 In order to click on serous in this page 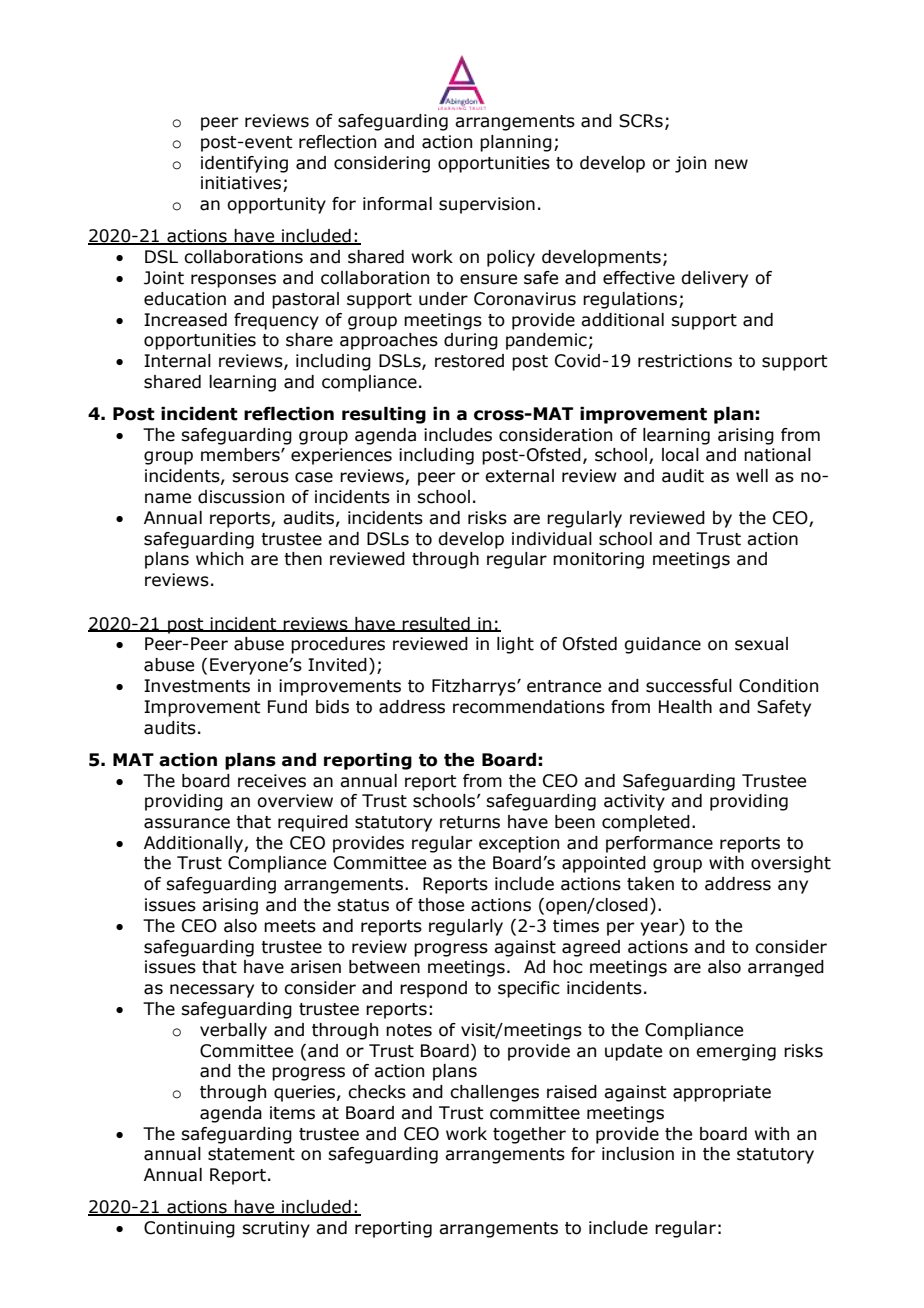, I will do `click(260, 477)`.
